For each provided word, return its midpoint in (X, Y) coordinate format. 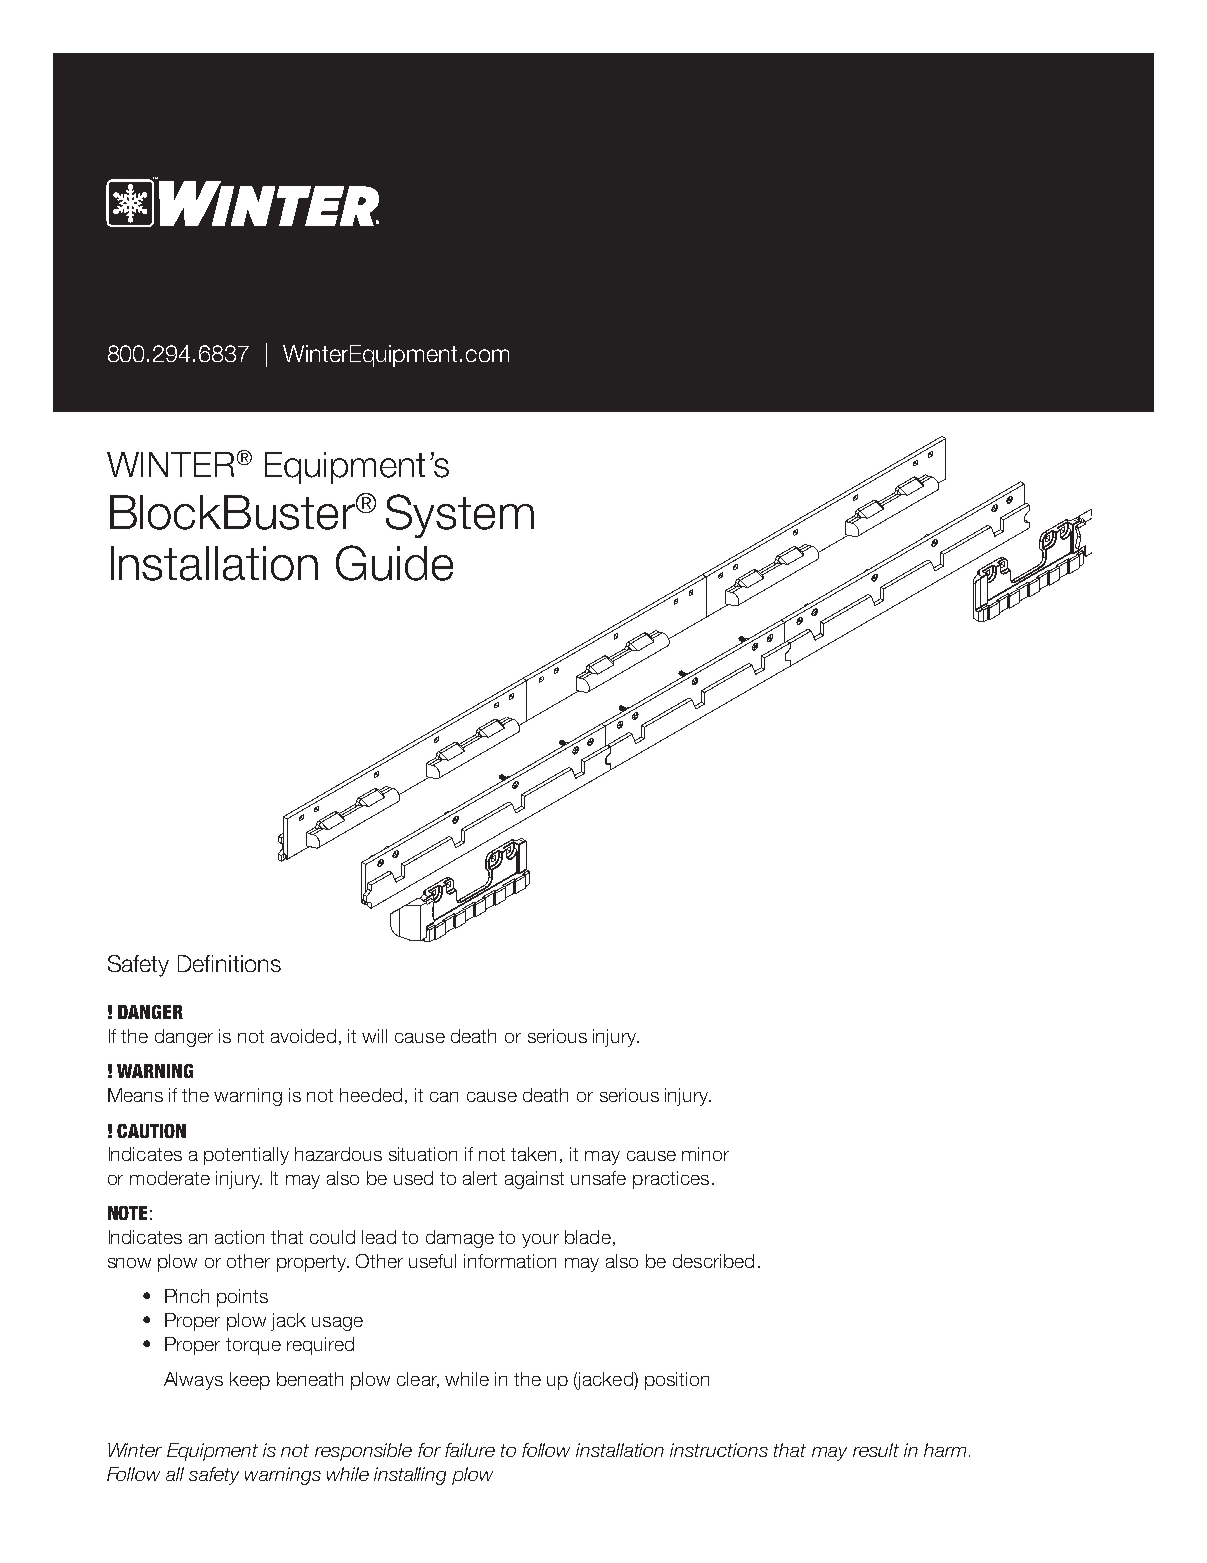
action (239, 1237)
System (460, 516)
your (540, 1241)
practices (671, 1180)
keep (250, 1381)
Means (135, 1095)
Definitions (229, 963)
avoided (303, 1036)
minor (705, 1154)
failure (470, 1450)
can (444, 1097)
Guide (394, 563)
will (374, 1036)
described (713, 1261)
